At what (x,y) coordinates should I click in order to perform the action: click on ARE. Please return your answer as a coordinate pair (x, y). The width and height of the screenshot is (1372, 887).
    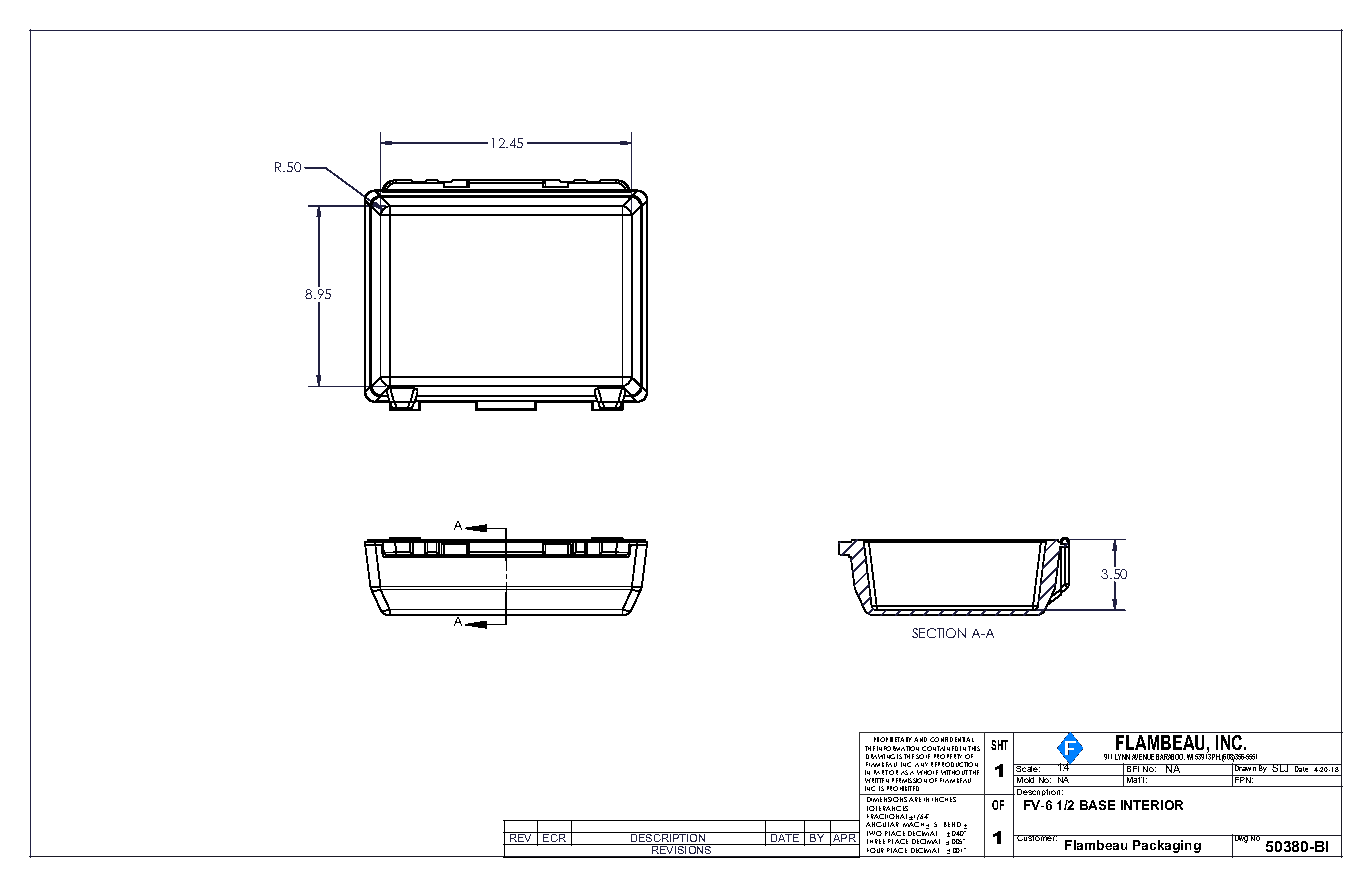
    Looking at the image, I should click on (915, 799).
